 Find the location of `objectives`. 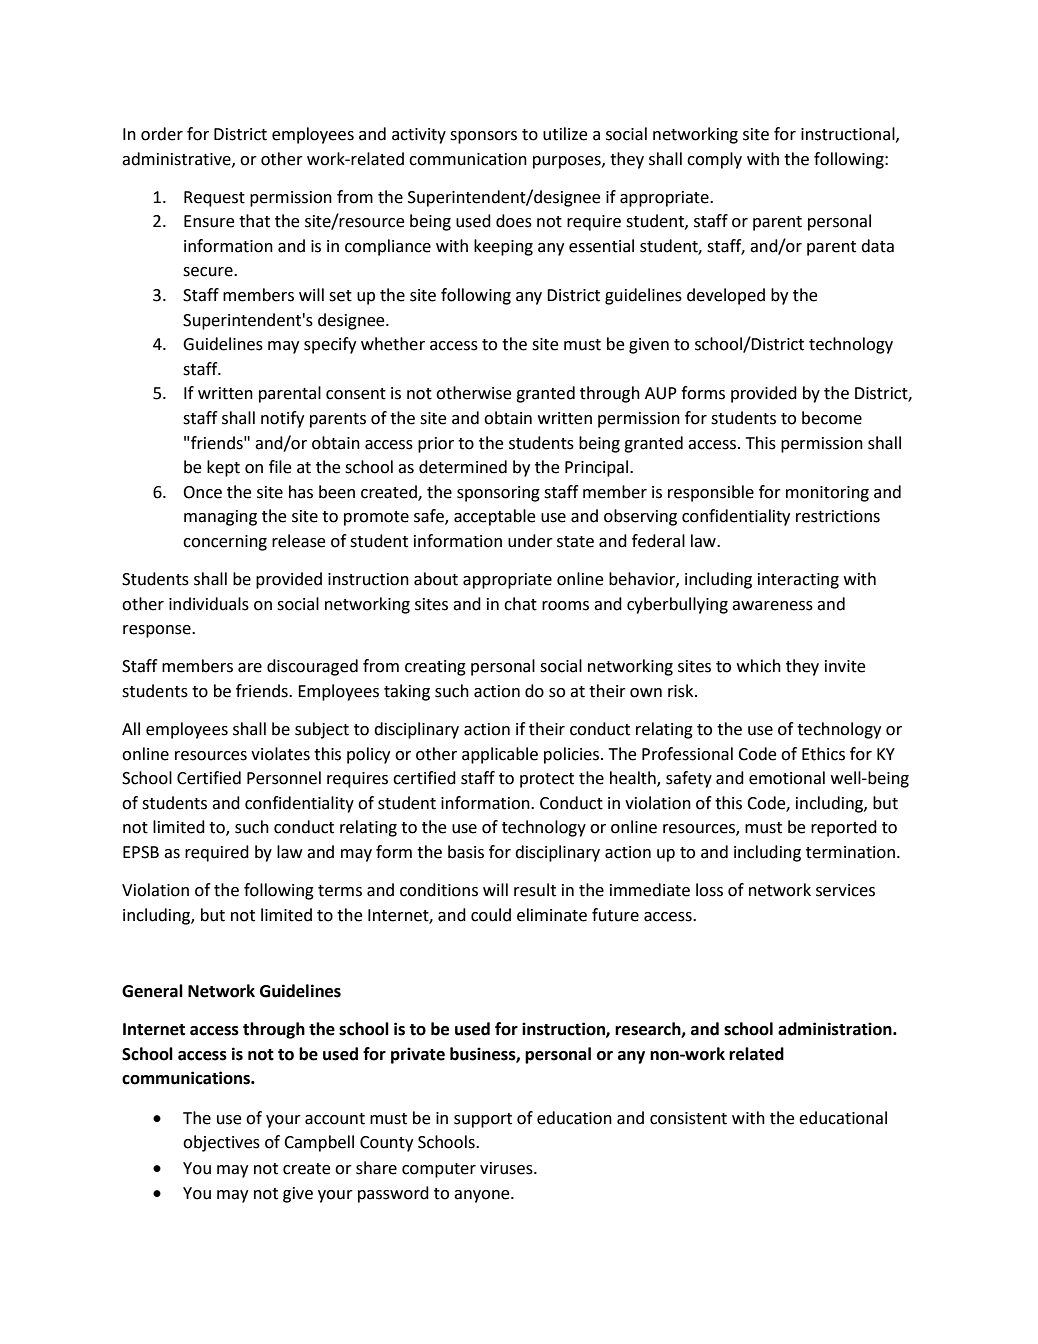

objectives is located at coordinates (221, 1143).
